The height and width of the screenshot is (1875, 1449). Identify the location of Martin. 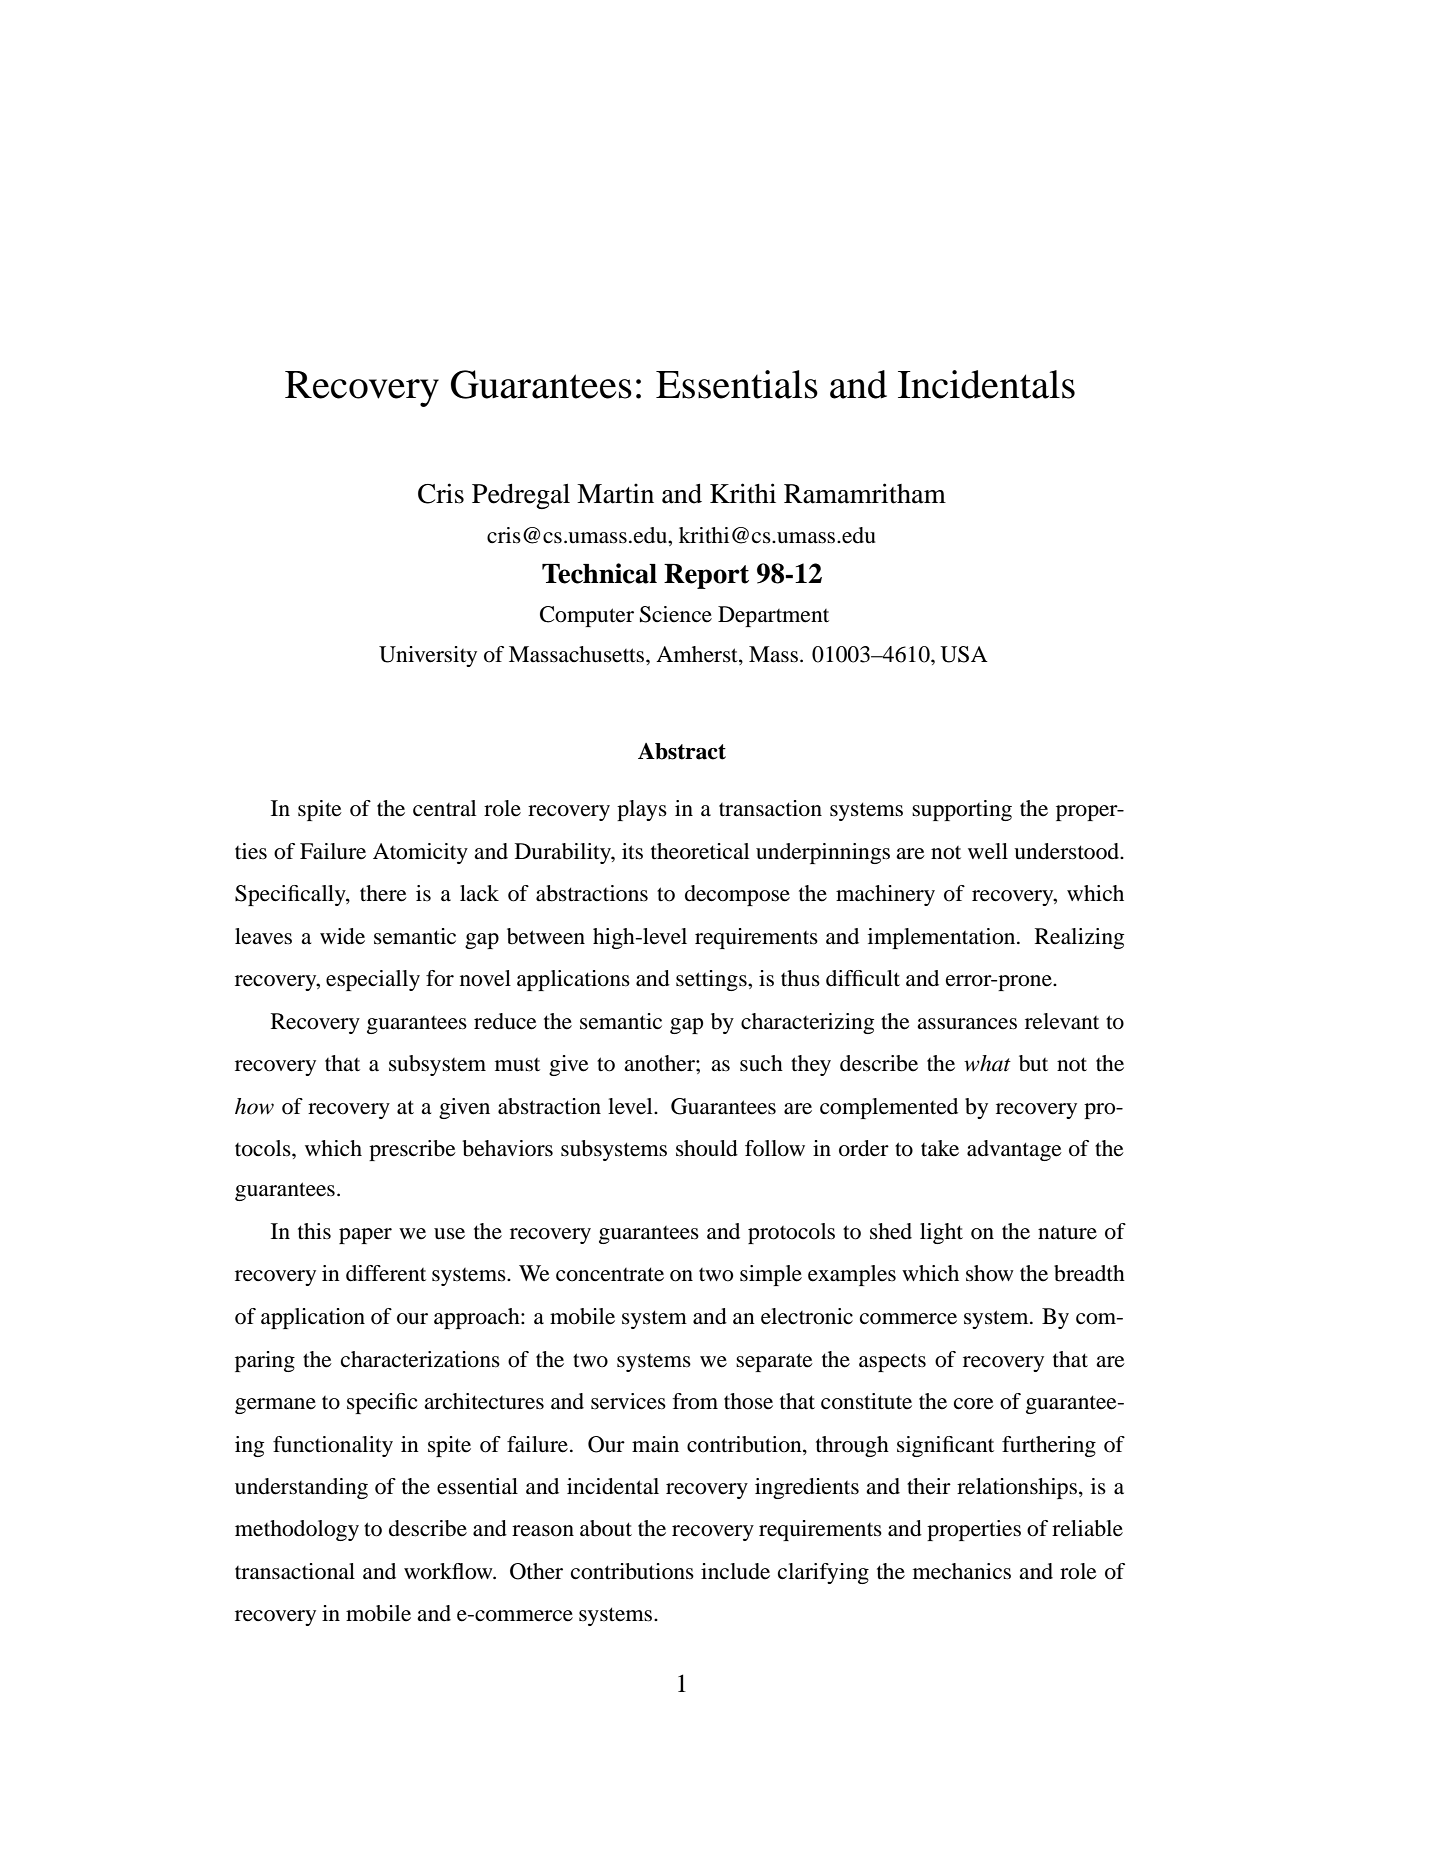
(615, 493).
